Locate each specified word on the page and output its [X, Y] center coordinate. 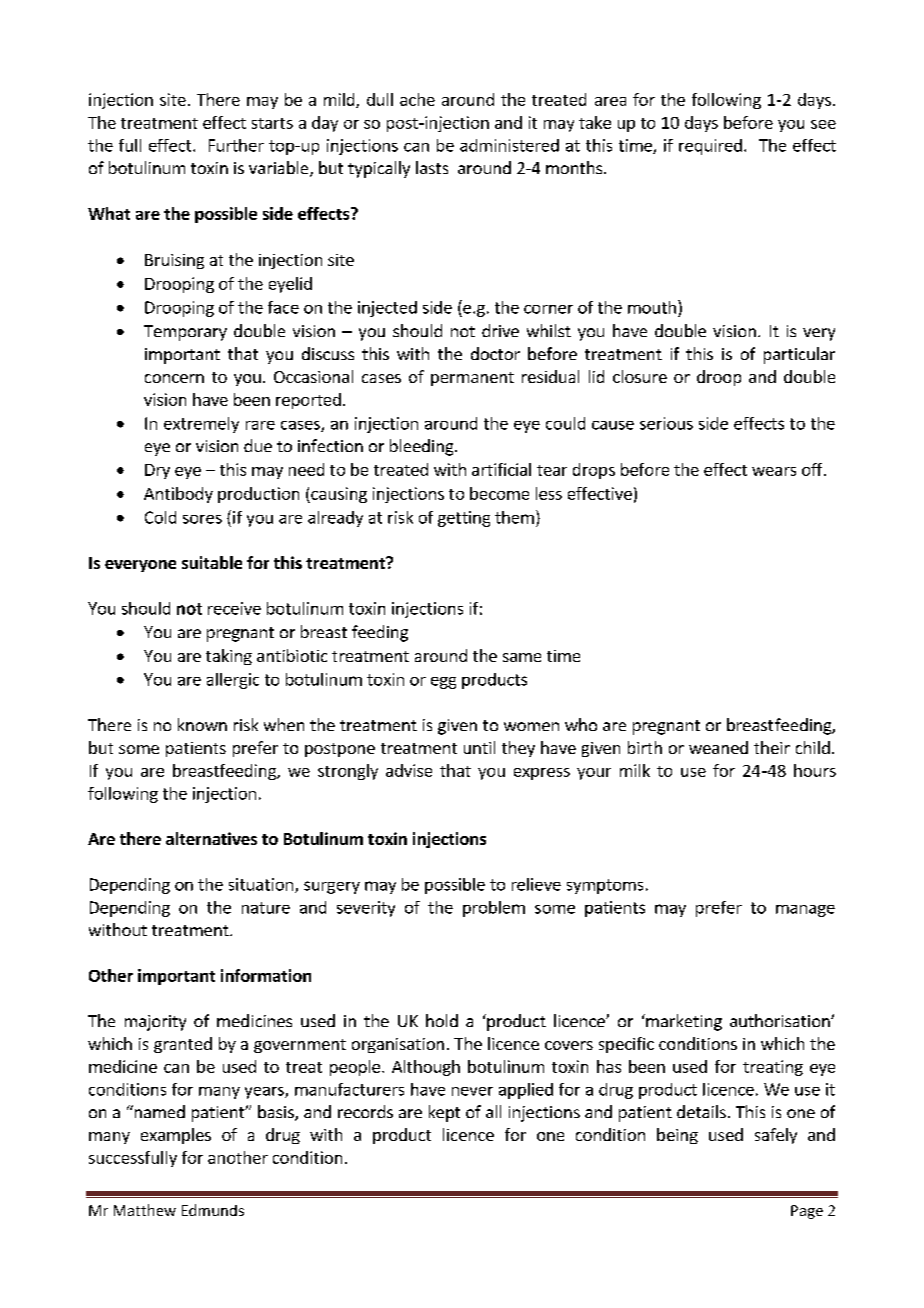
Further [236, 145]
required [710, 147]
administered [509, 145]
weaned [718, 747]
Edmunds [213, 1210]
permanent [472, 379]
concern [174, 378]
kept [444, 1113]
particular [799, 355]
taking [229, 657]
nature [266, 908]
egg [443, 683]
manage [805, 911]
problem [494, 909]
